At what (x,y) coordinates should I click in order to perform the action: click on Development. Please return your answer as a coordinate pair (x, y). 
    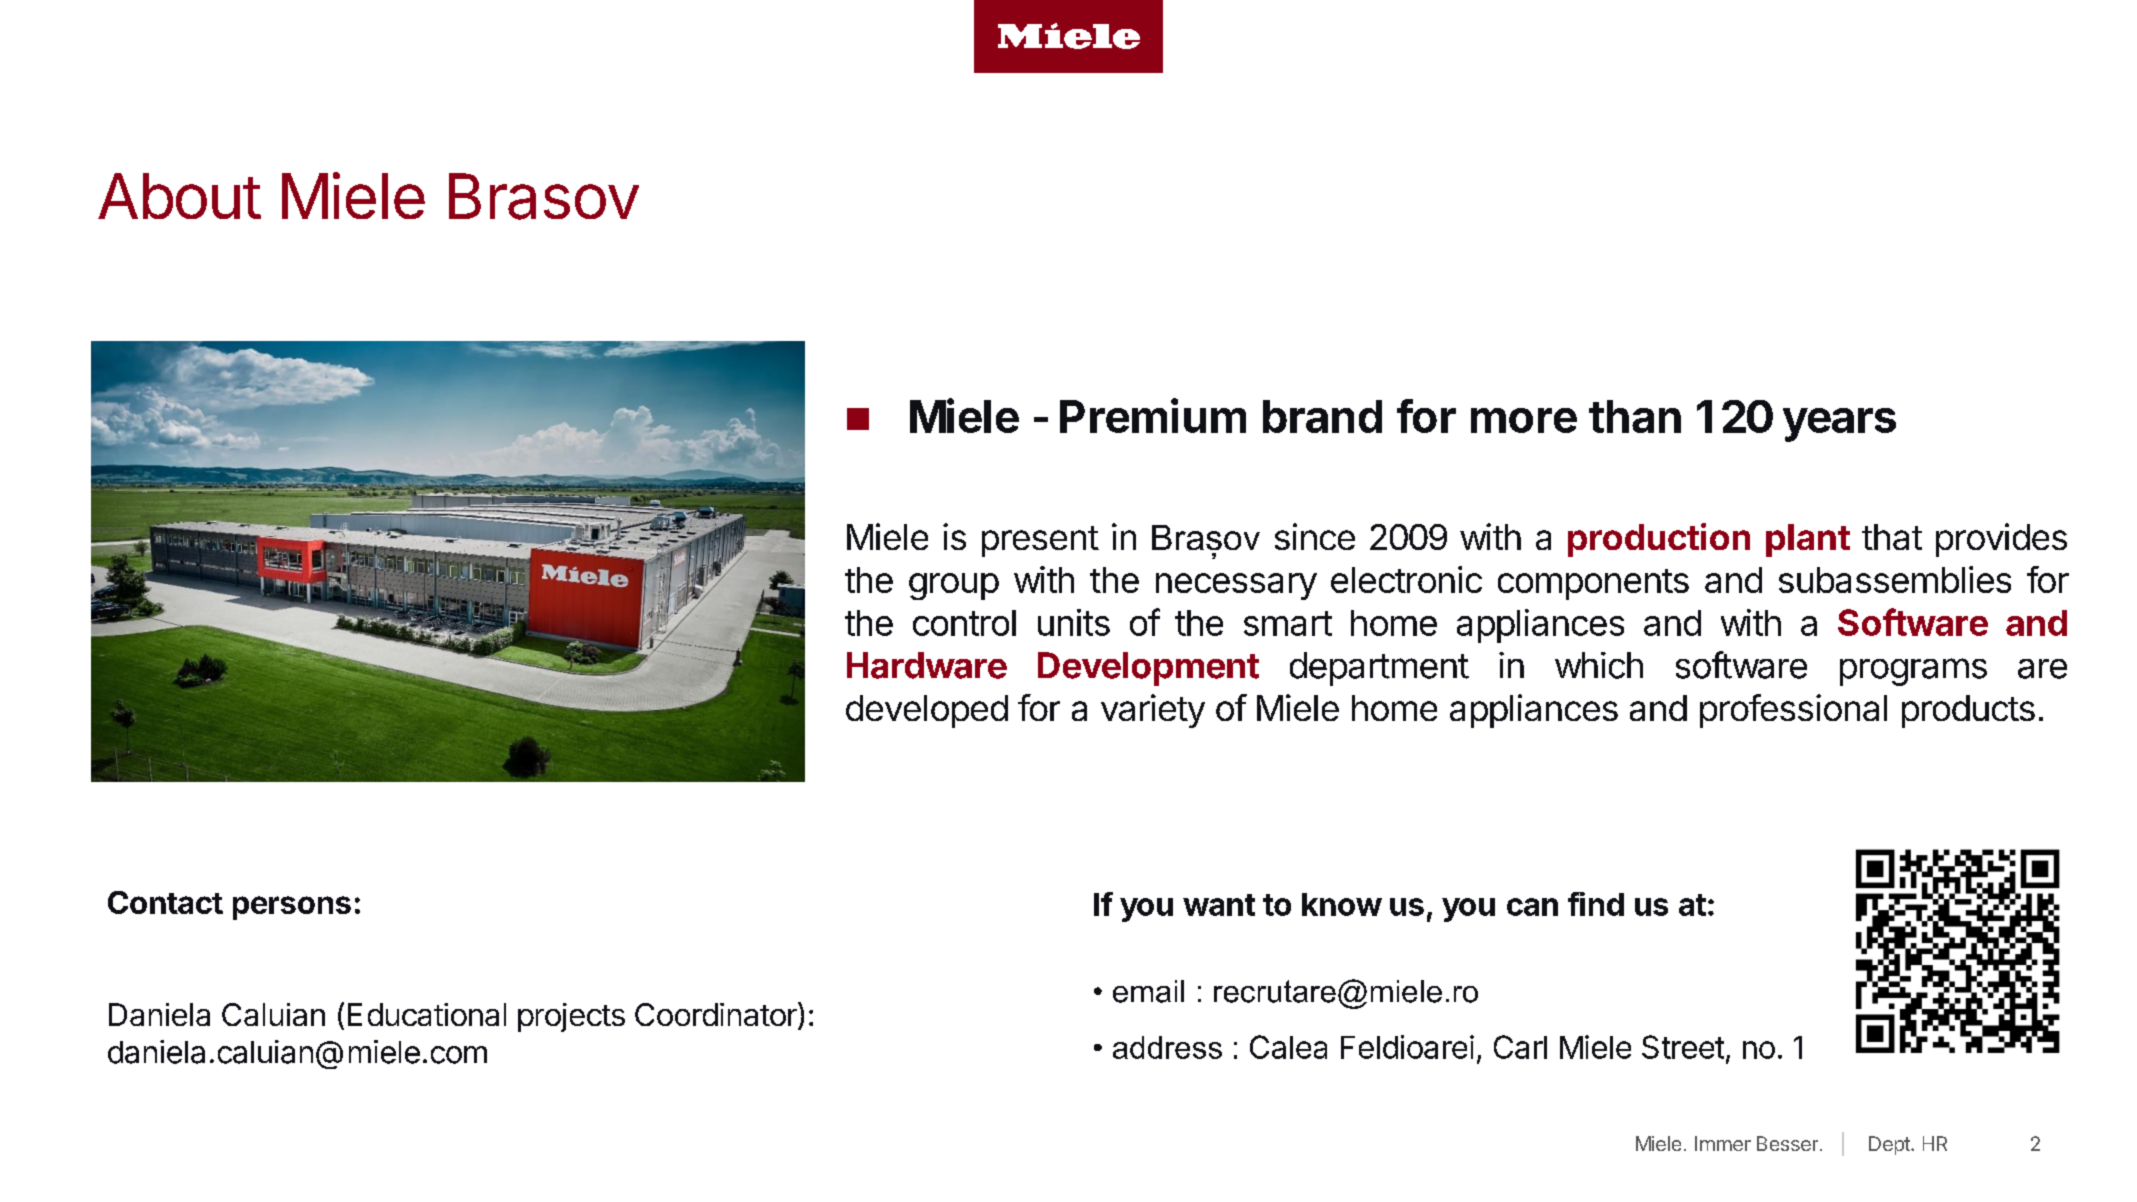
    Looking at the image, I should click on (1148, 669).
